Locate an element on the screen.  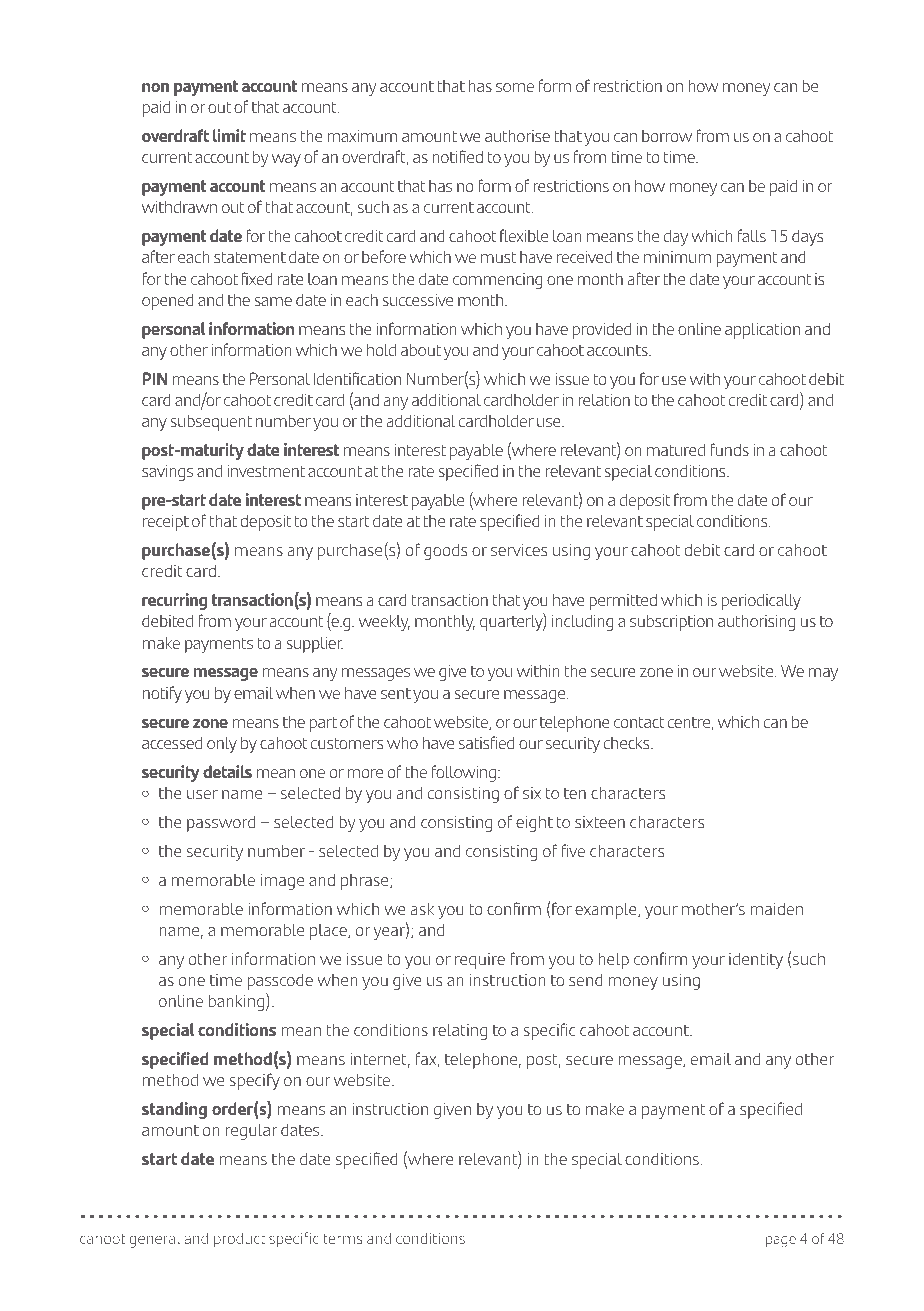
product is located at coordinates (239, 1240).
